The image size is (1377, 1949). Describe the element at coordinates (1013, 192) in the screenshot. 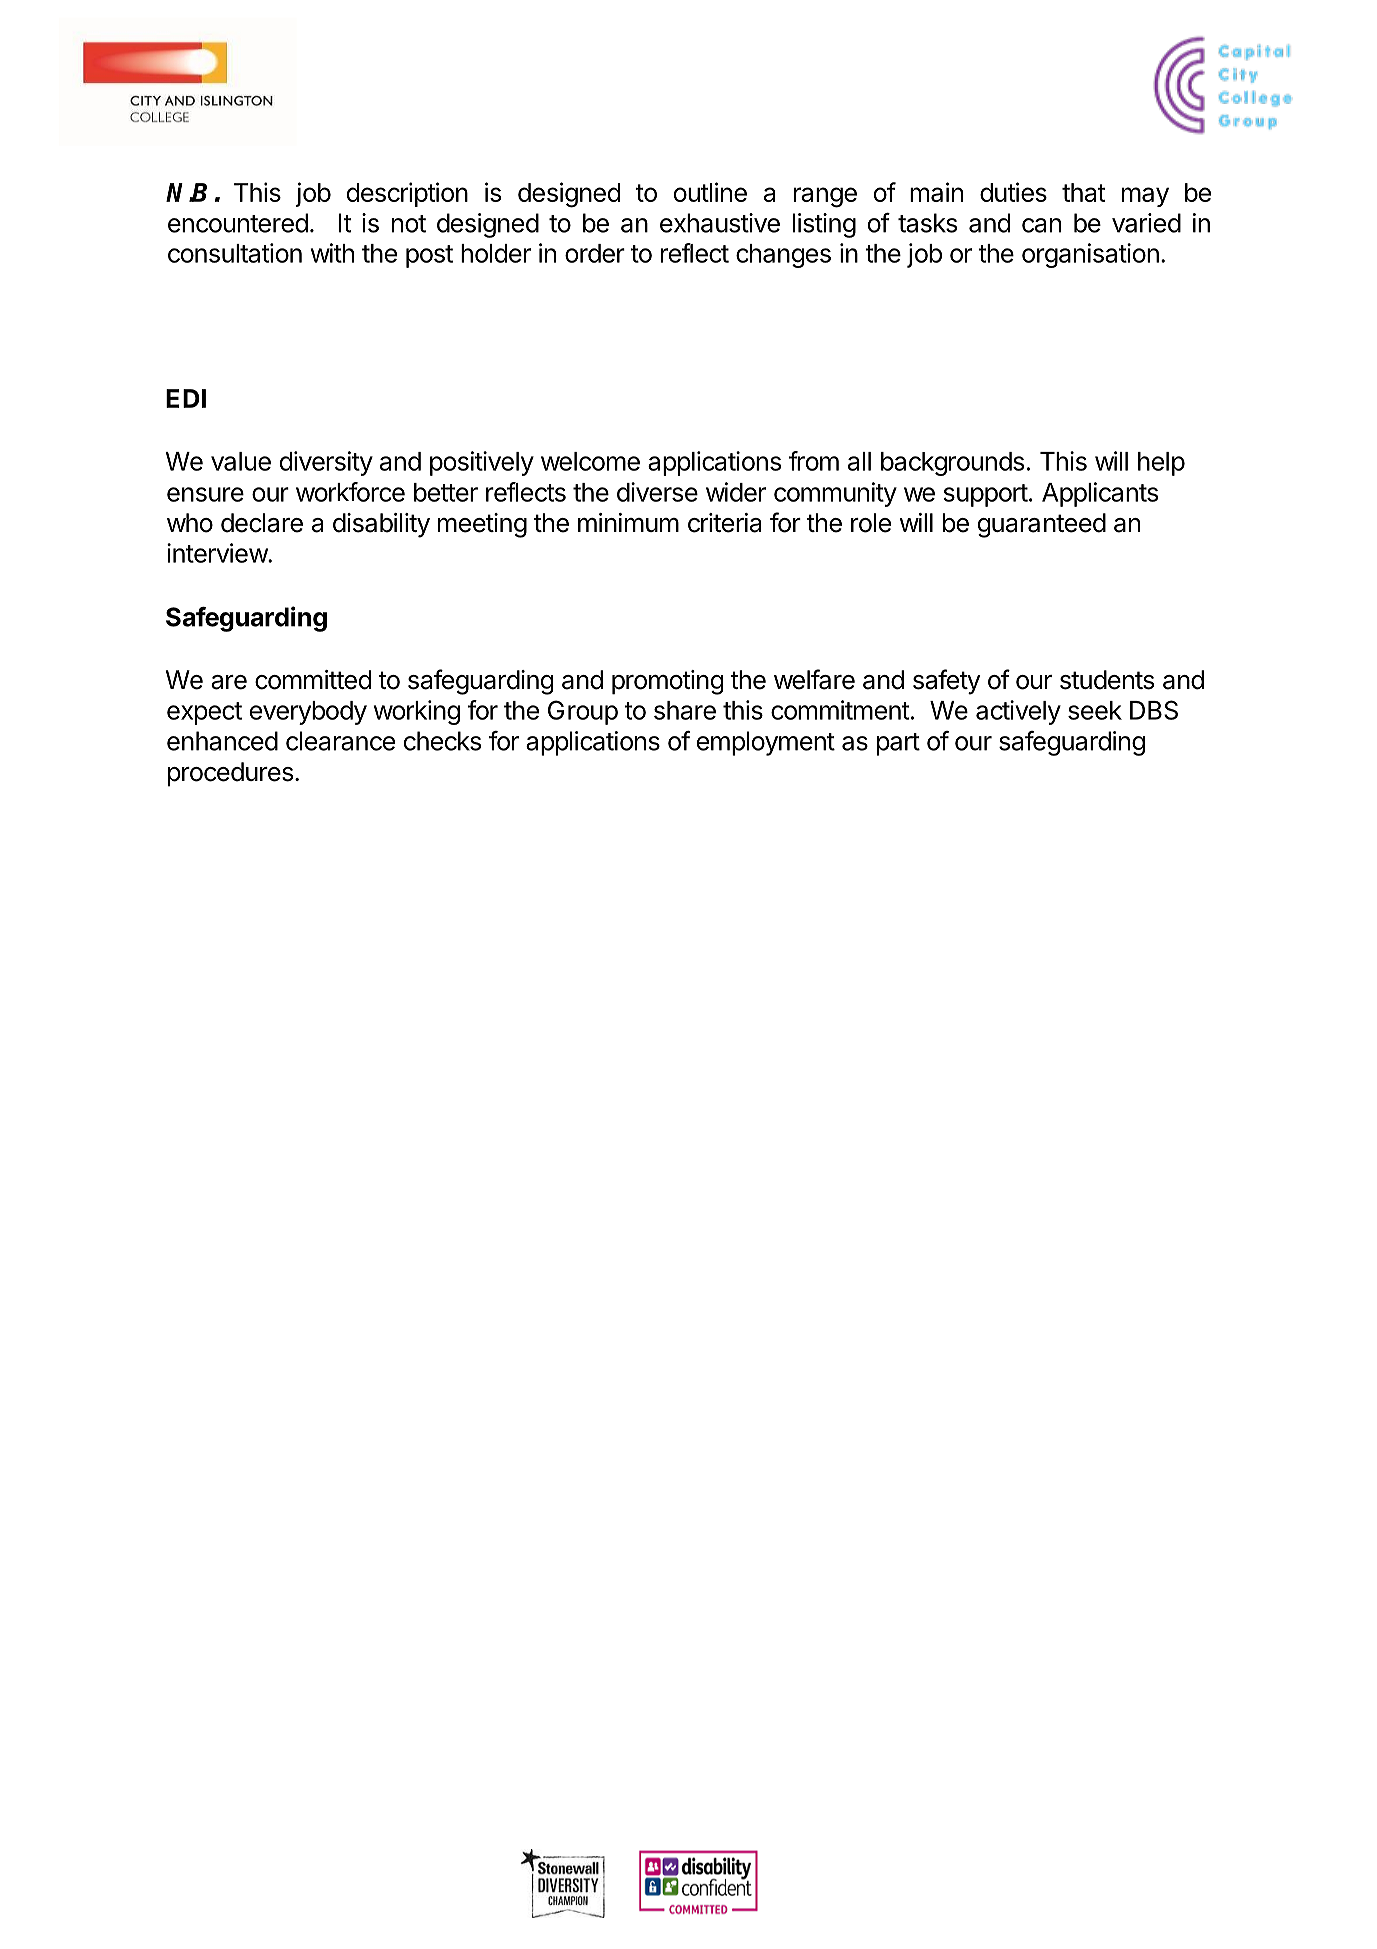

I see `duties` at that location.
